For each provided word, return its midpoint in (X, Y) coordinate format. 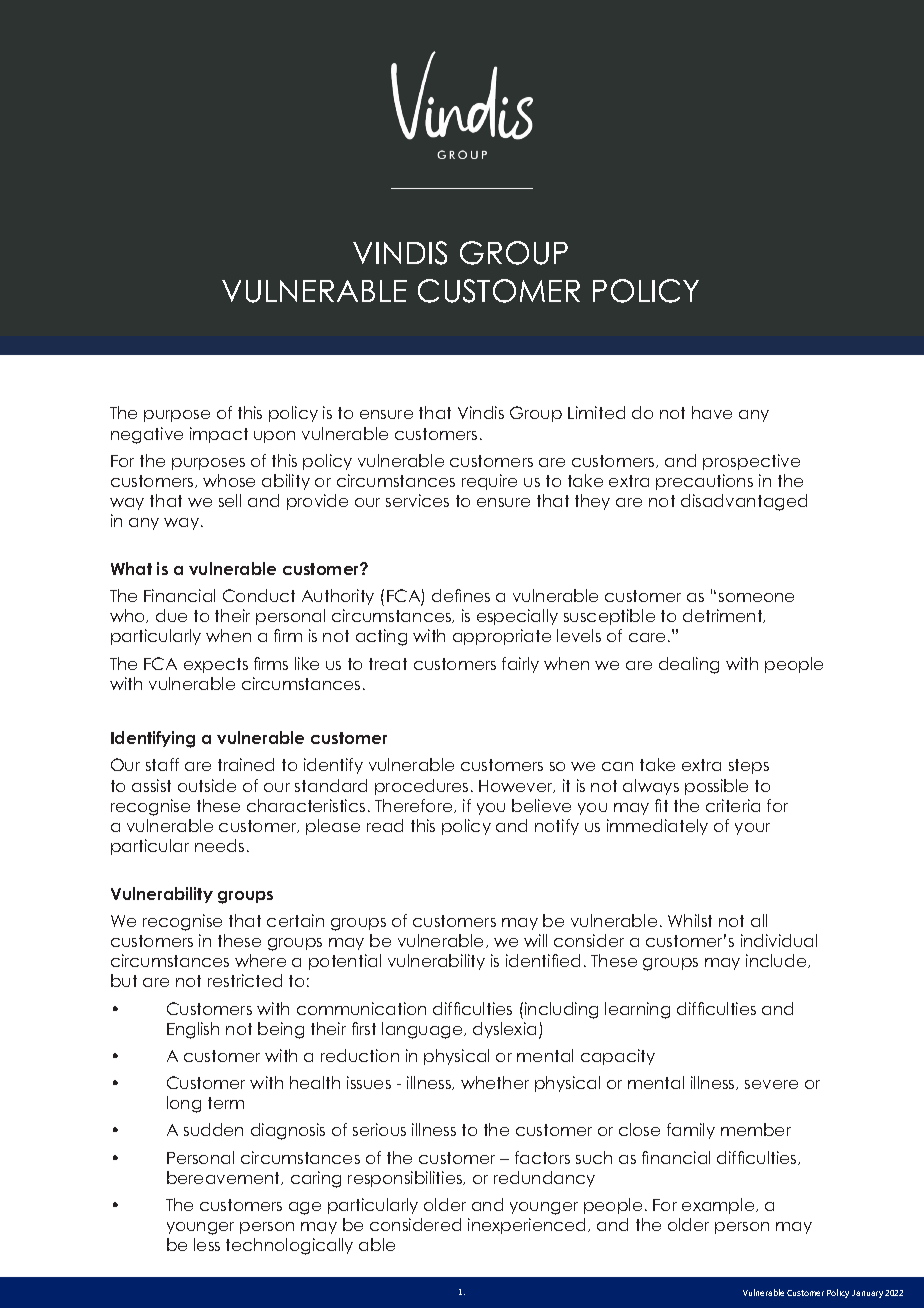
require (489, 482)
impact (219, 435)
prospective (751, 462)
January (867, 1294)
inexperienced (528, 1226)
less (207, 1244)
